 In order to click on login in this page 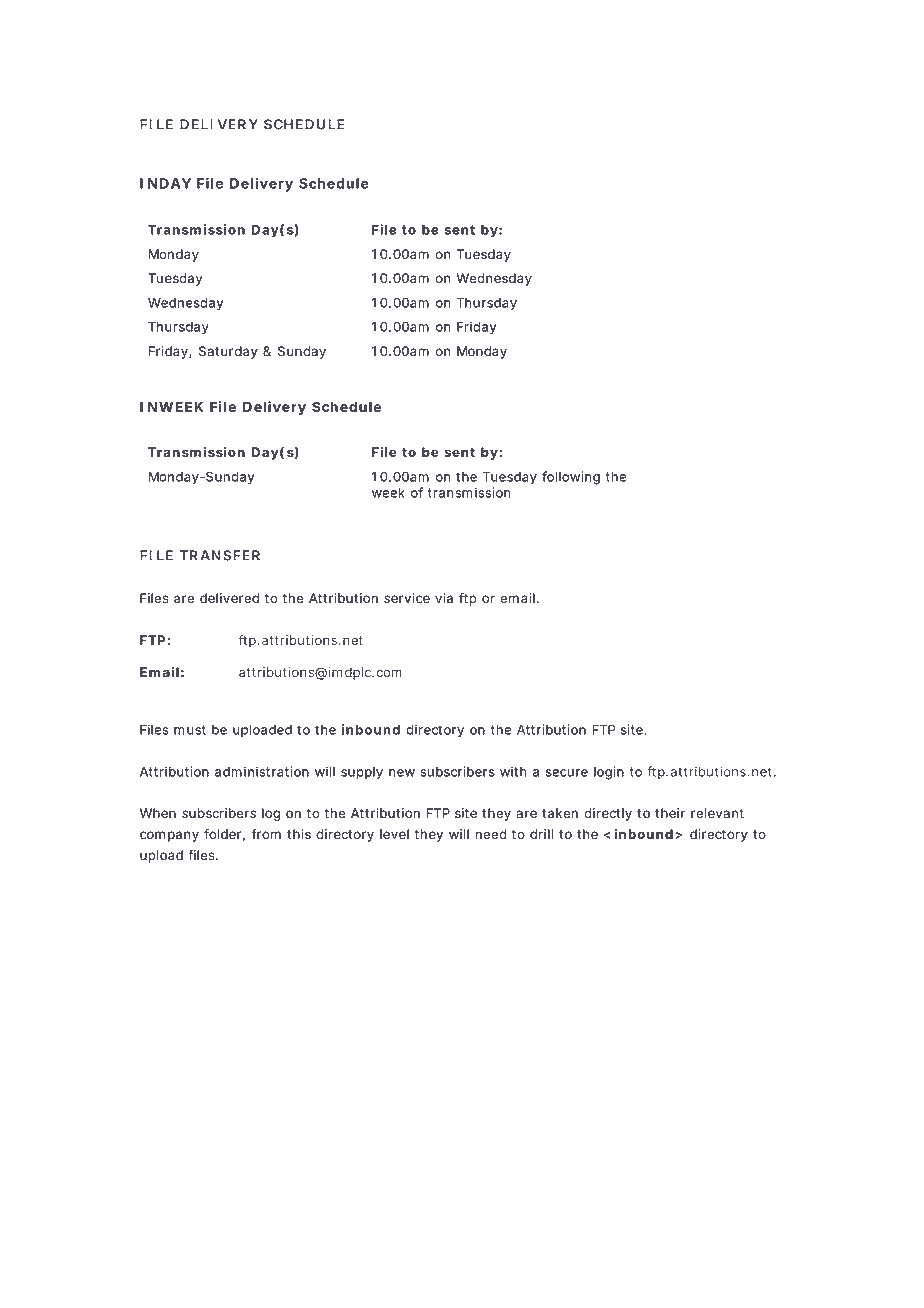, I will do `click(609, 773)`.
